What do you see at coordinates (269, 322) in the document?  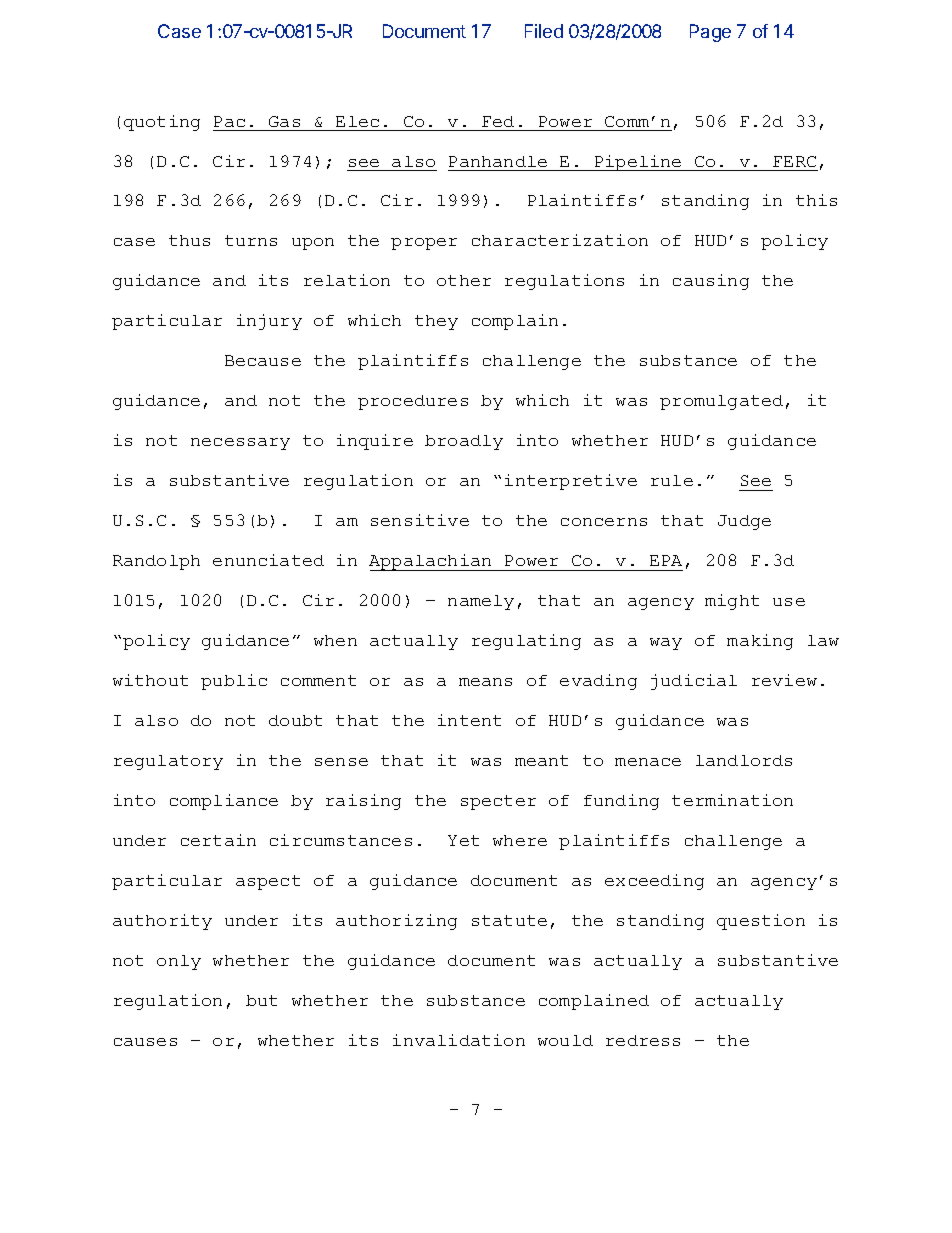 I see `injury` at bounding box center [269, 322].
